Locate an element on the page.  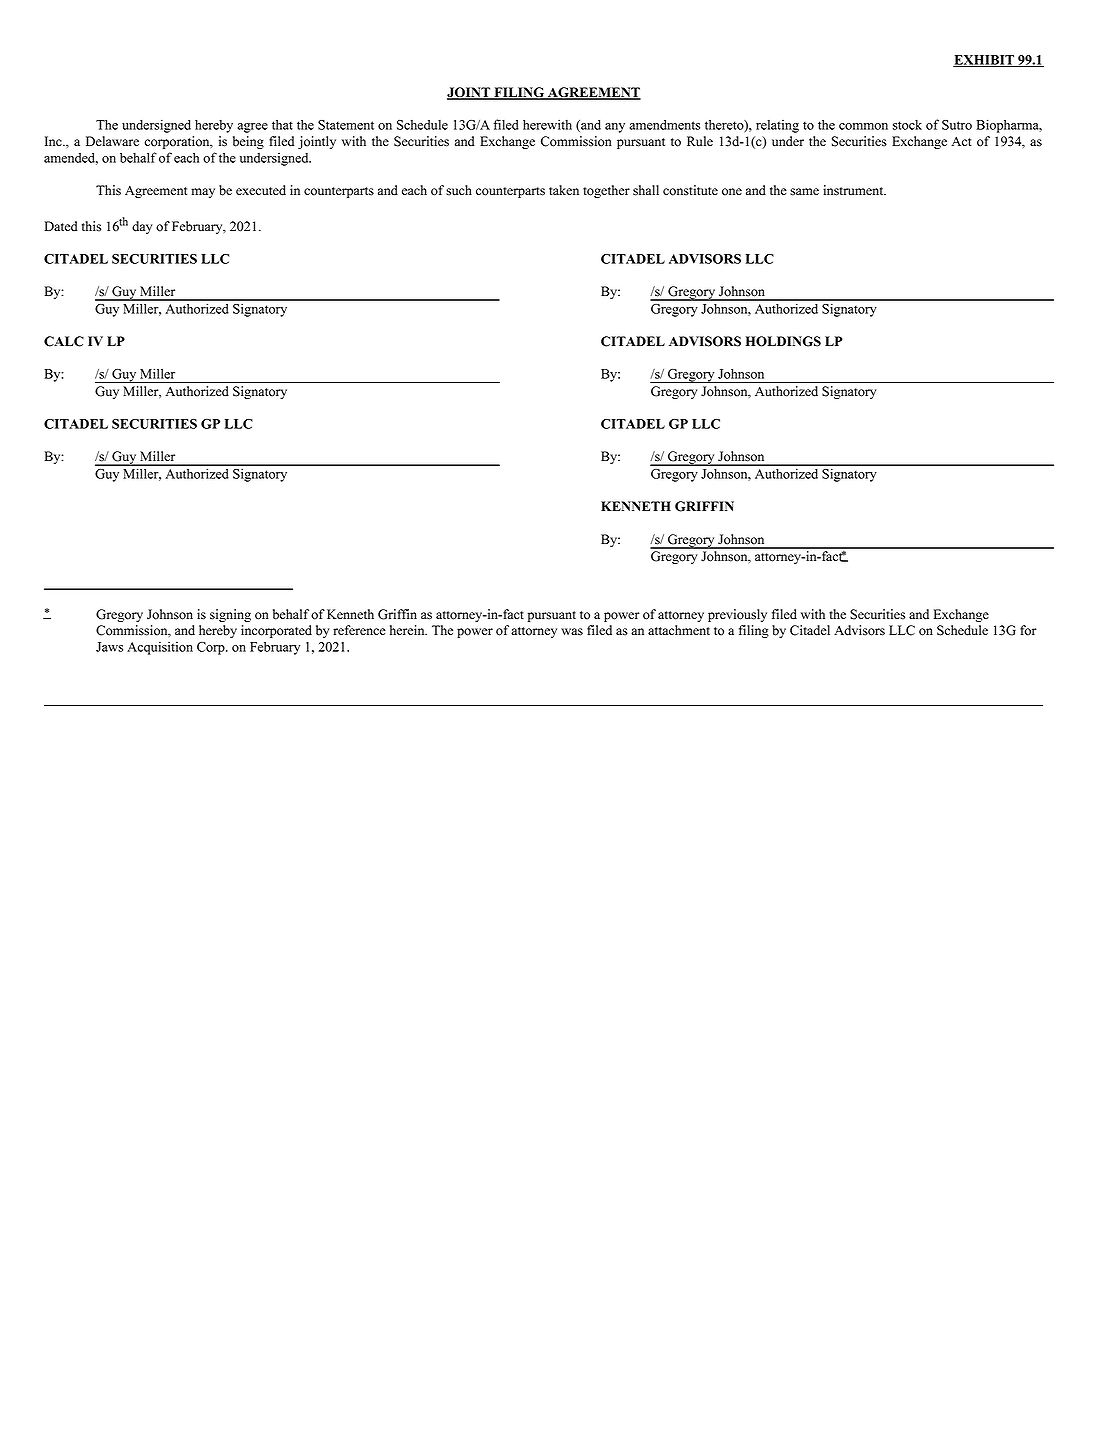
that is located at coordinates (282, 124).
